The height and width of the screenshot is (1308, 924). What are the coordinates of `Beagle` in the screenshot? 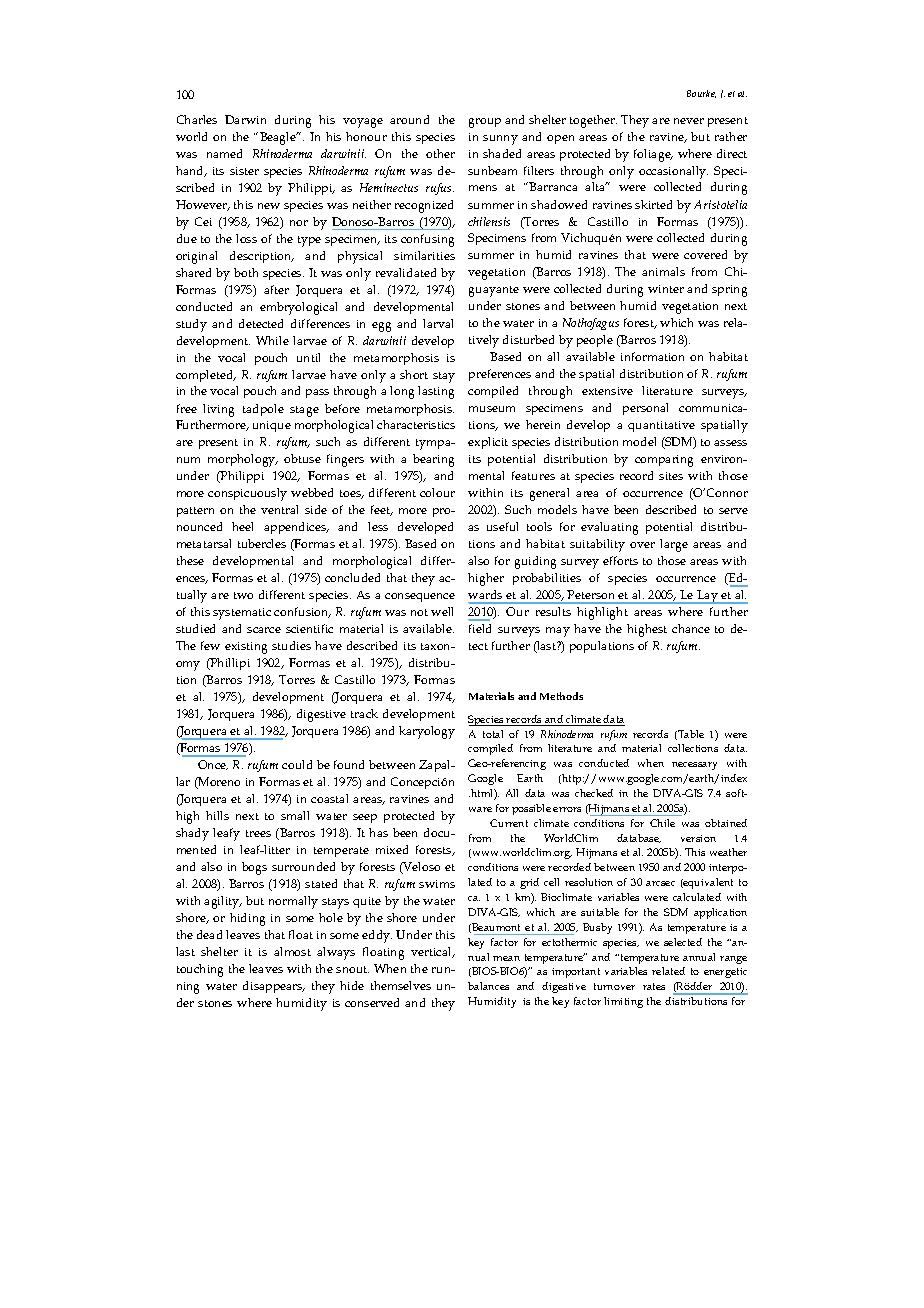 It's located at (279, 138).
